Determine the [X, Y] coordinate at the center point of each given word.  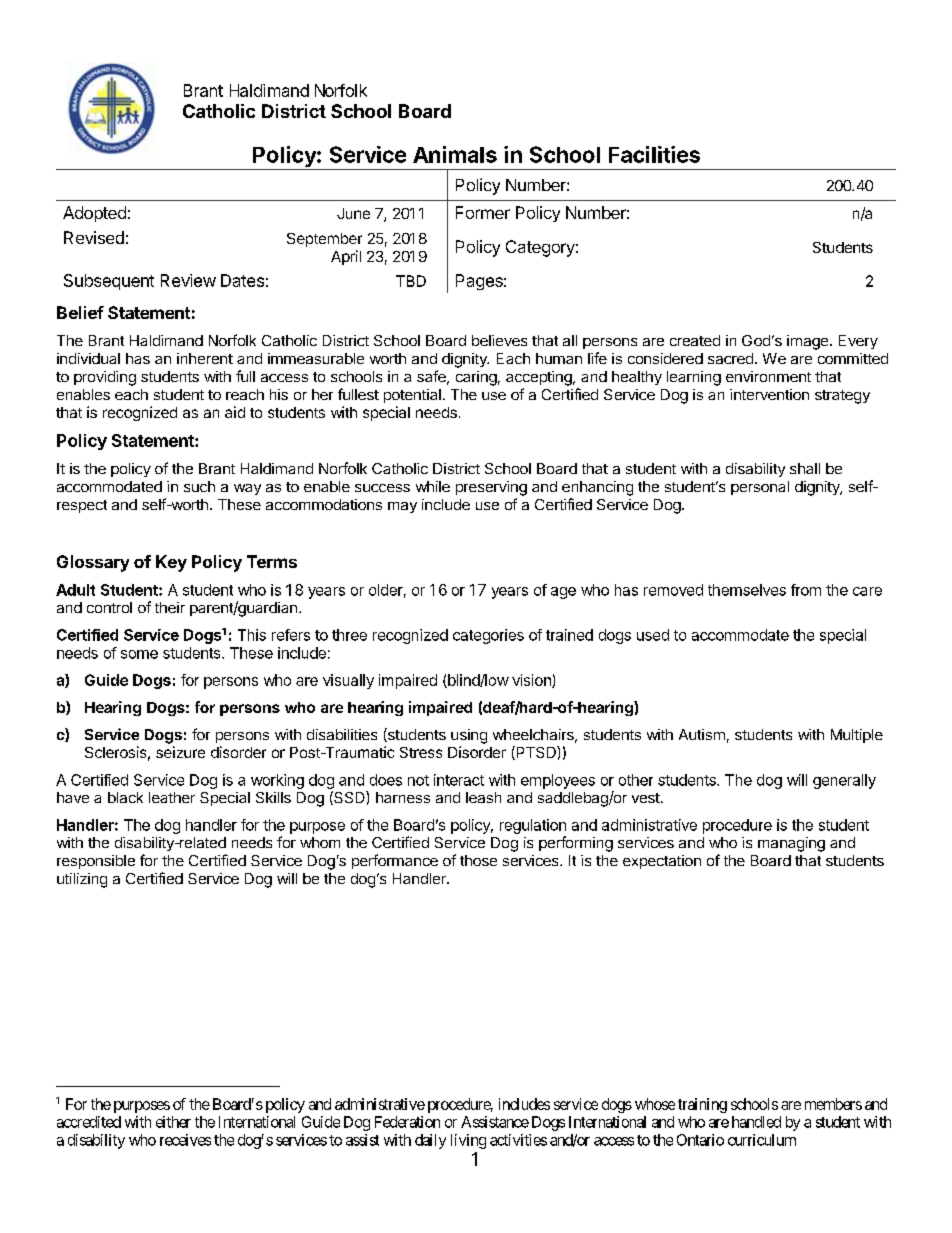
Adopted [94, 214]
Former [483, 212]
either [173, 1122]
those [478, 860]
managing [791, 844]
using [469, 736]
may [402, 507]
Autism [702, 734]
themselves [747, 590]
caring [476, 378]
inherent [205, 358]
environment [768, 376]
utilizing [82, 880]
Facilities [654, 154]
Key [171, 563]
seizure [180, 752]
